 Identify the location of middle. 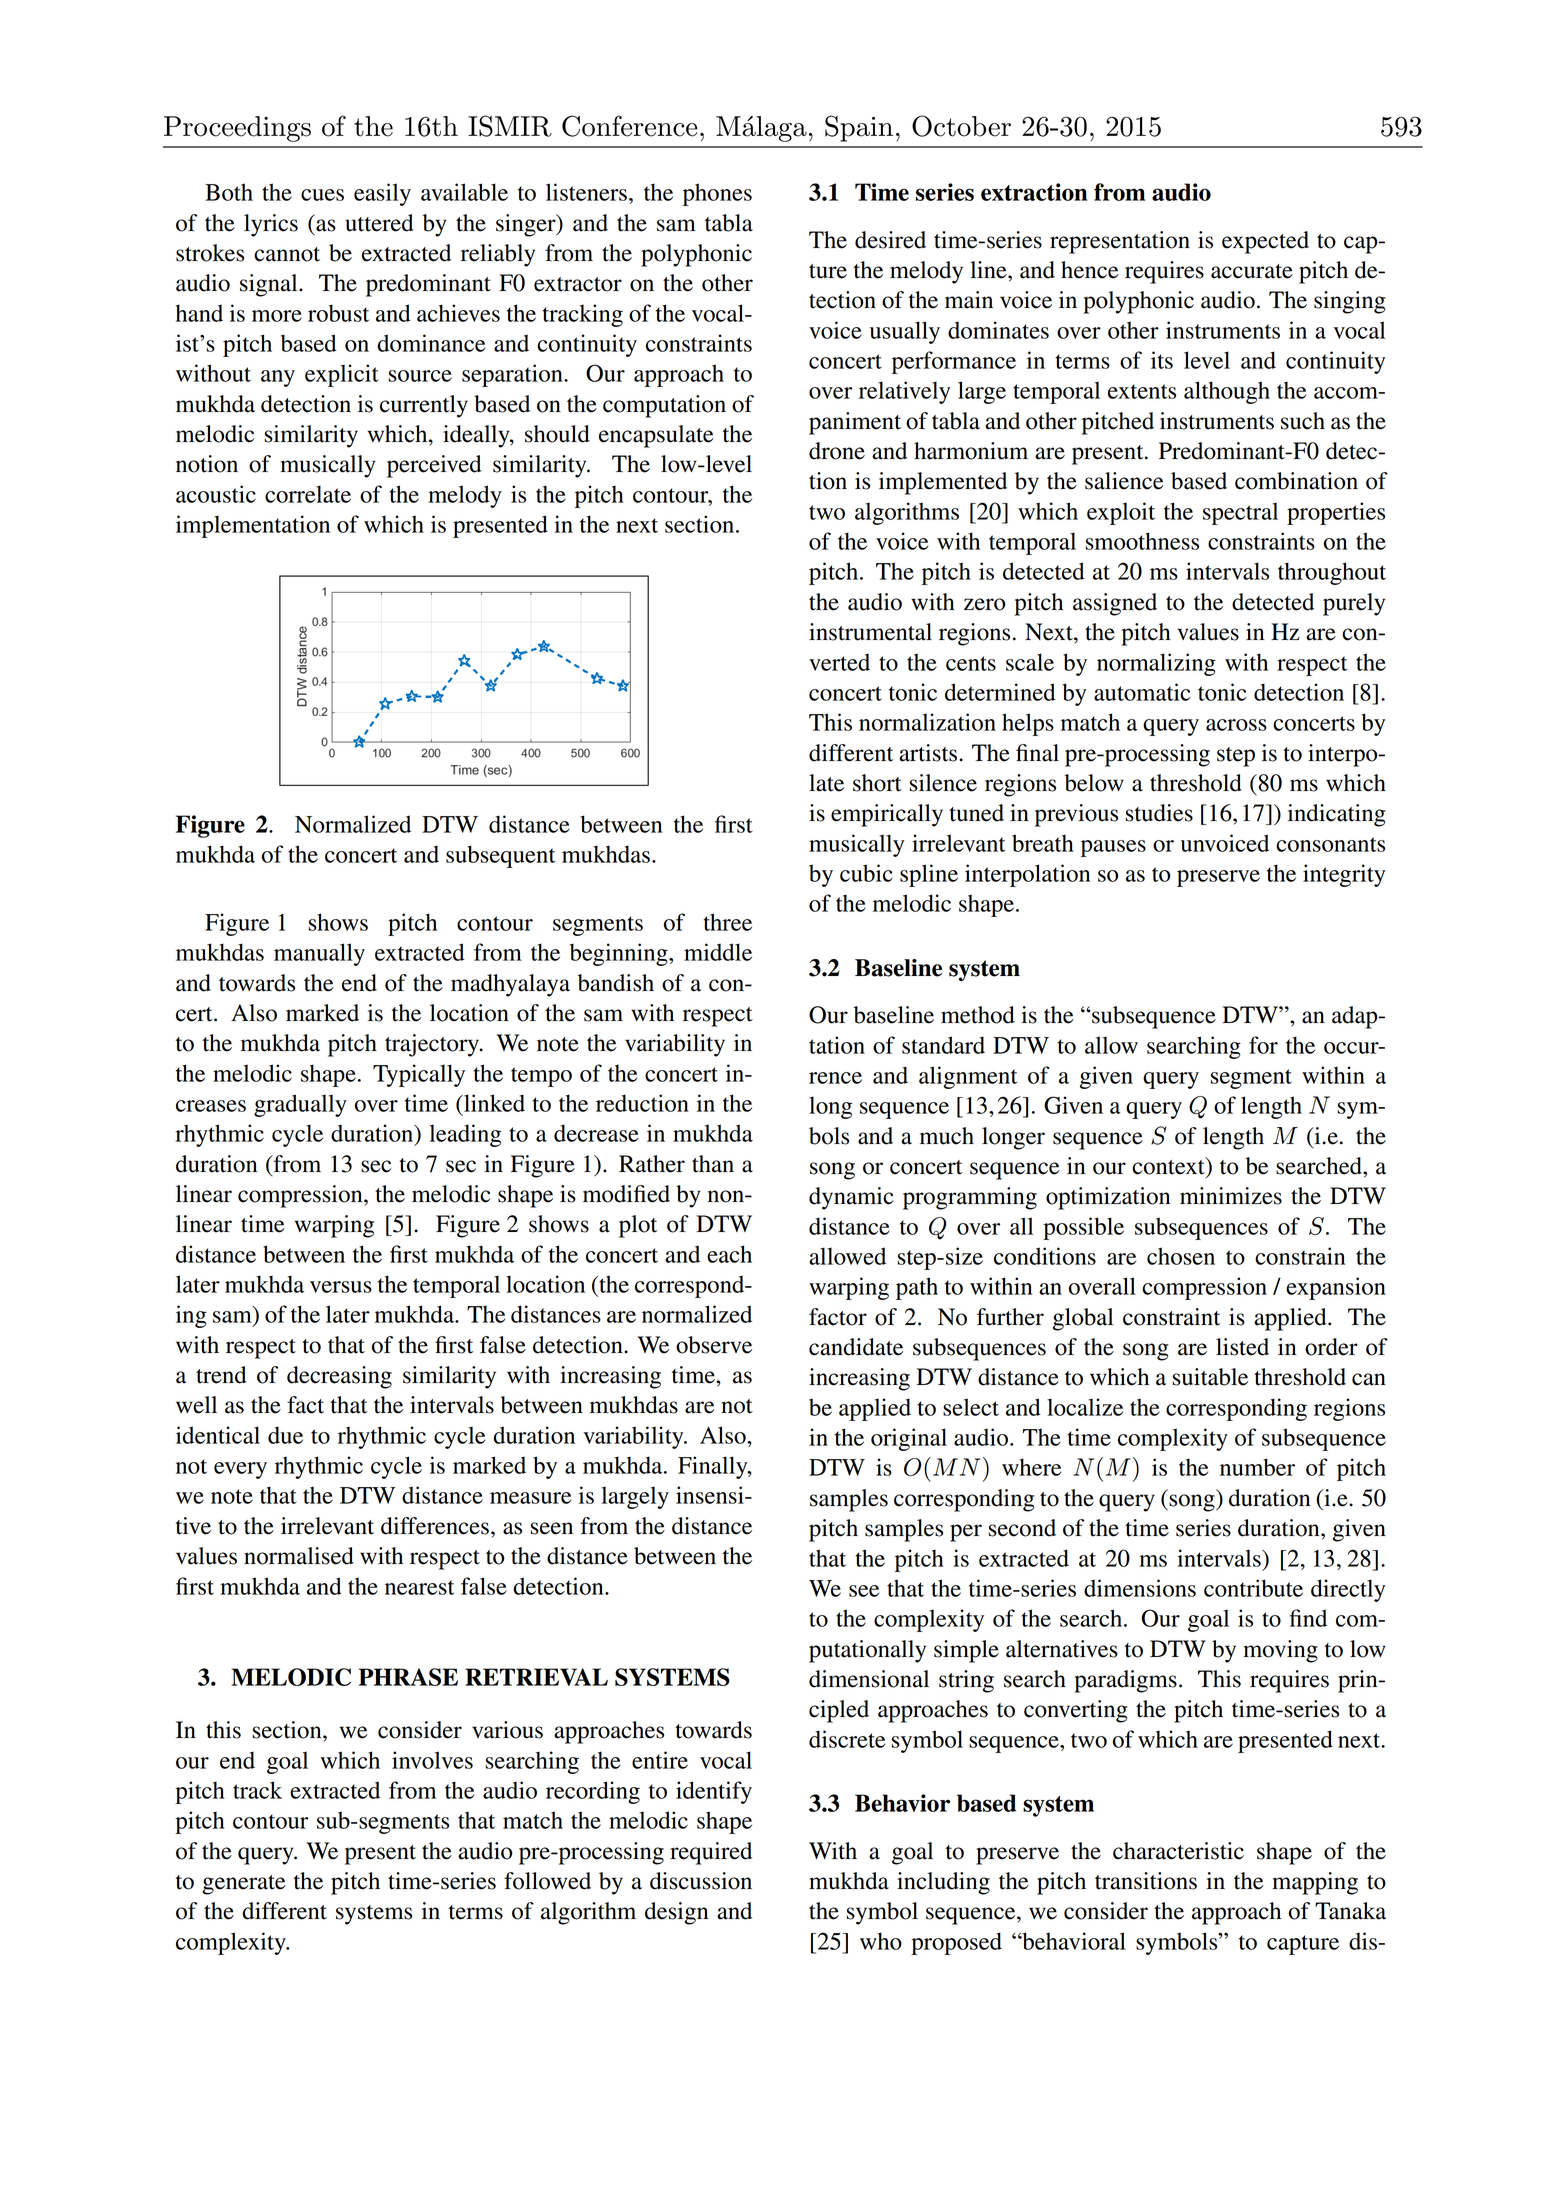
(718, 952).
